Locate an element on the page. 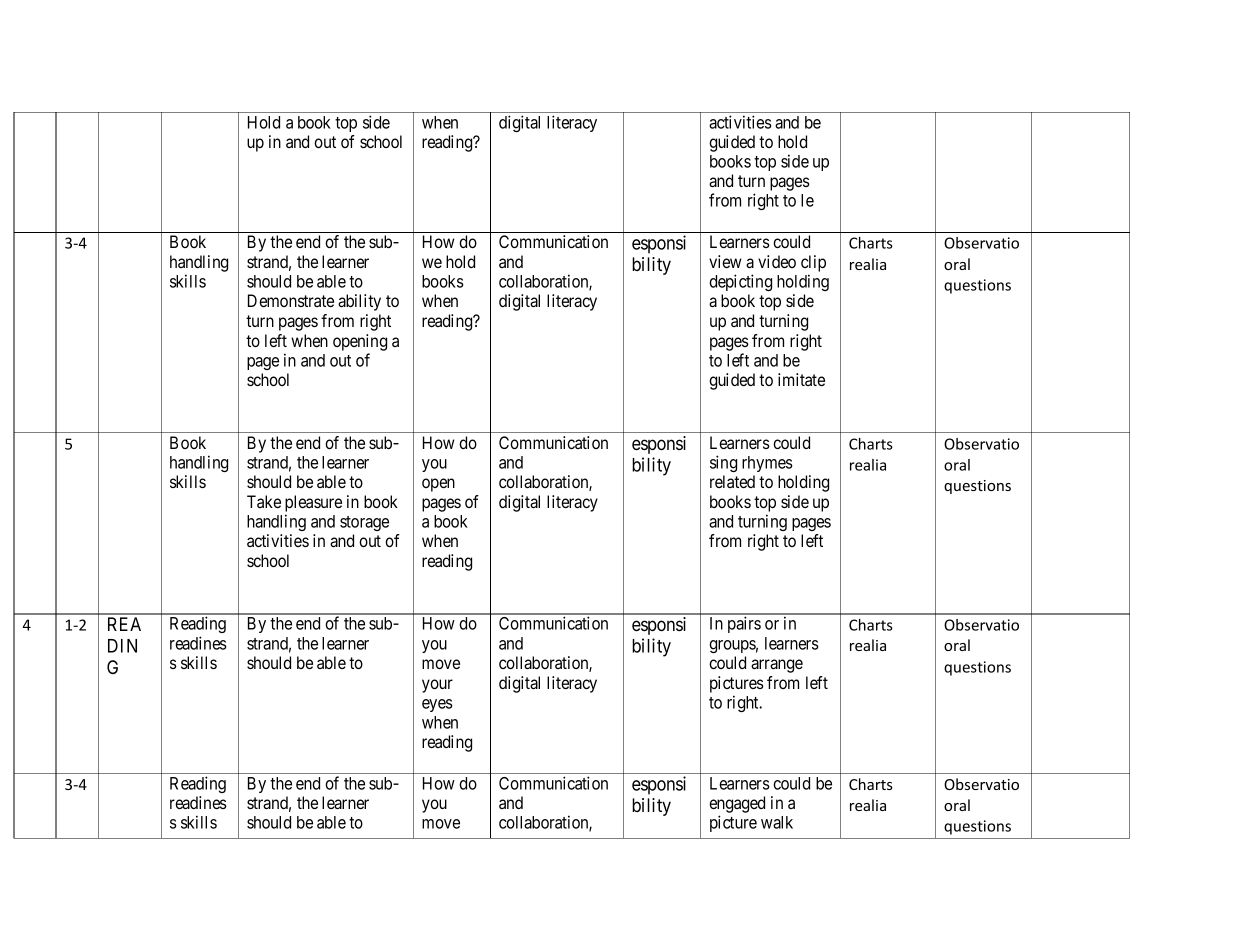 The height and width of the page is (952, 1233). rhymes is located at coordinates (767, 464).
